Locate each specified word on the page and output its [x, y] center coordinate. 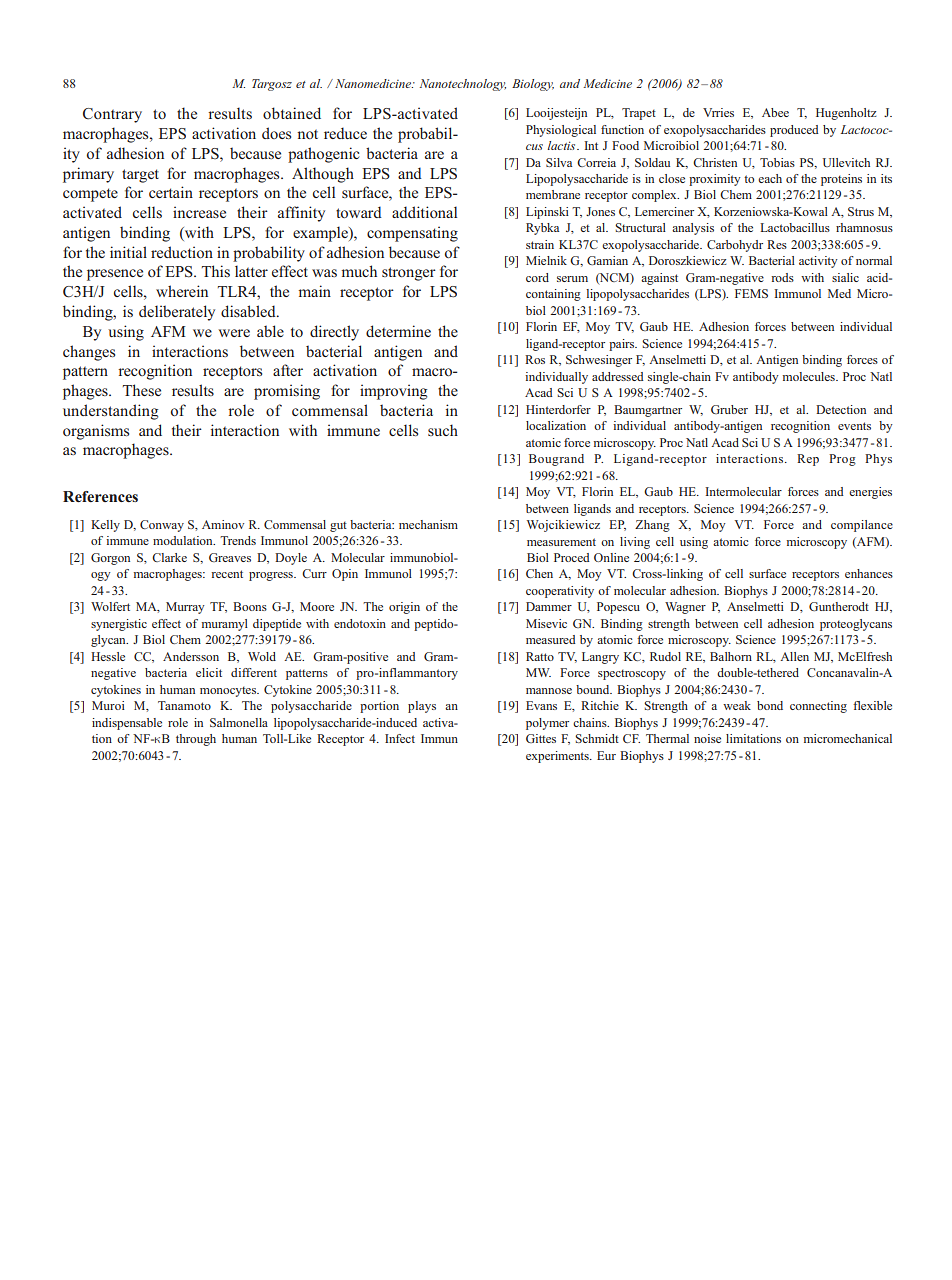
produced [794, 131]
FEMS [751, 293]
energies [870, 493]
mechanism [428, 524]
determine [398, 331]
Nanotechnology [463, 85]
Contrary [112, 115]
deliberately [177, 313]
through [196, 740]
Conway [162, 526]
